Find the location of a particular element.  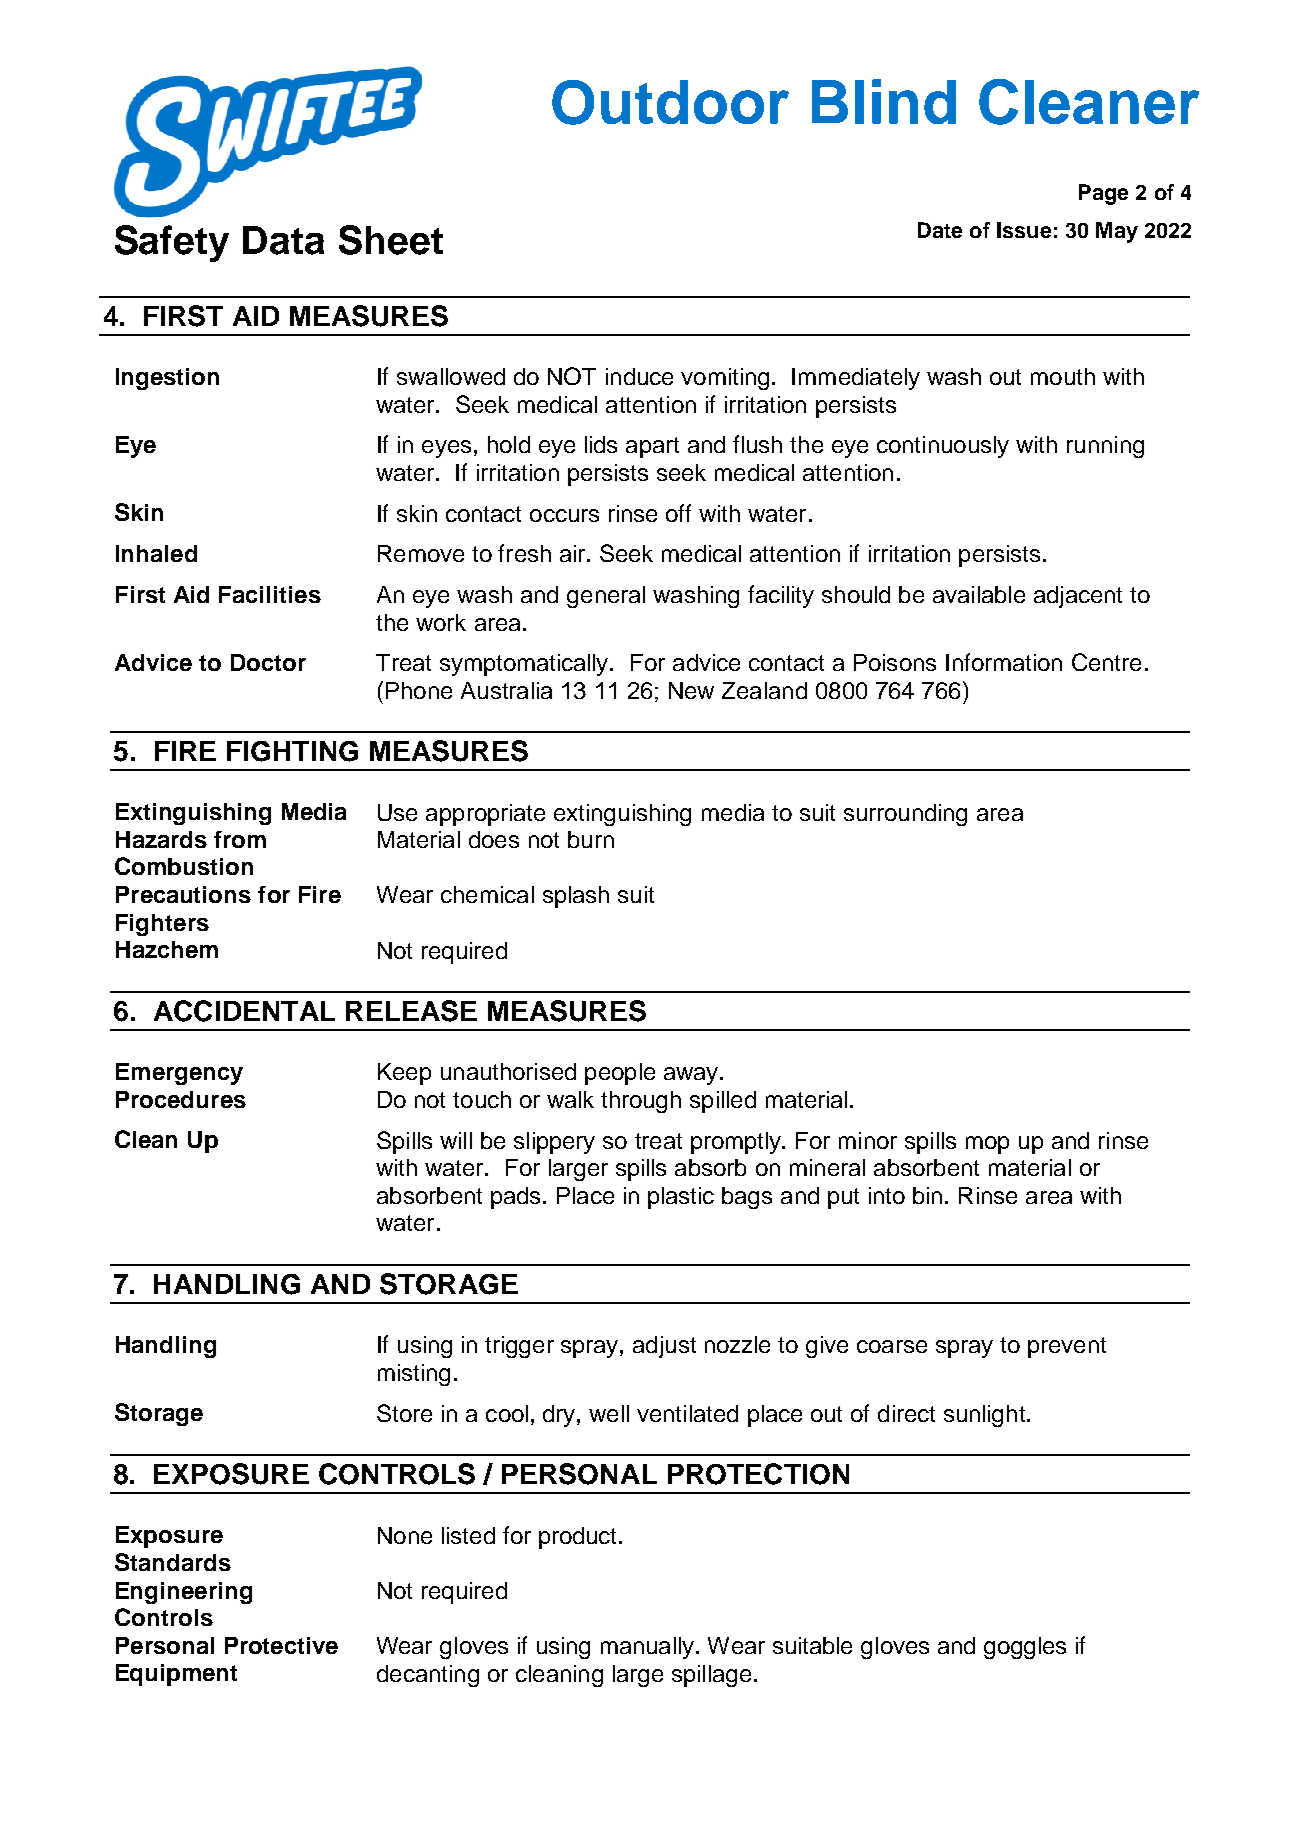

sunlight is located at coordinates (984, 1416).
